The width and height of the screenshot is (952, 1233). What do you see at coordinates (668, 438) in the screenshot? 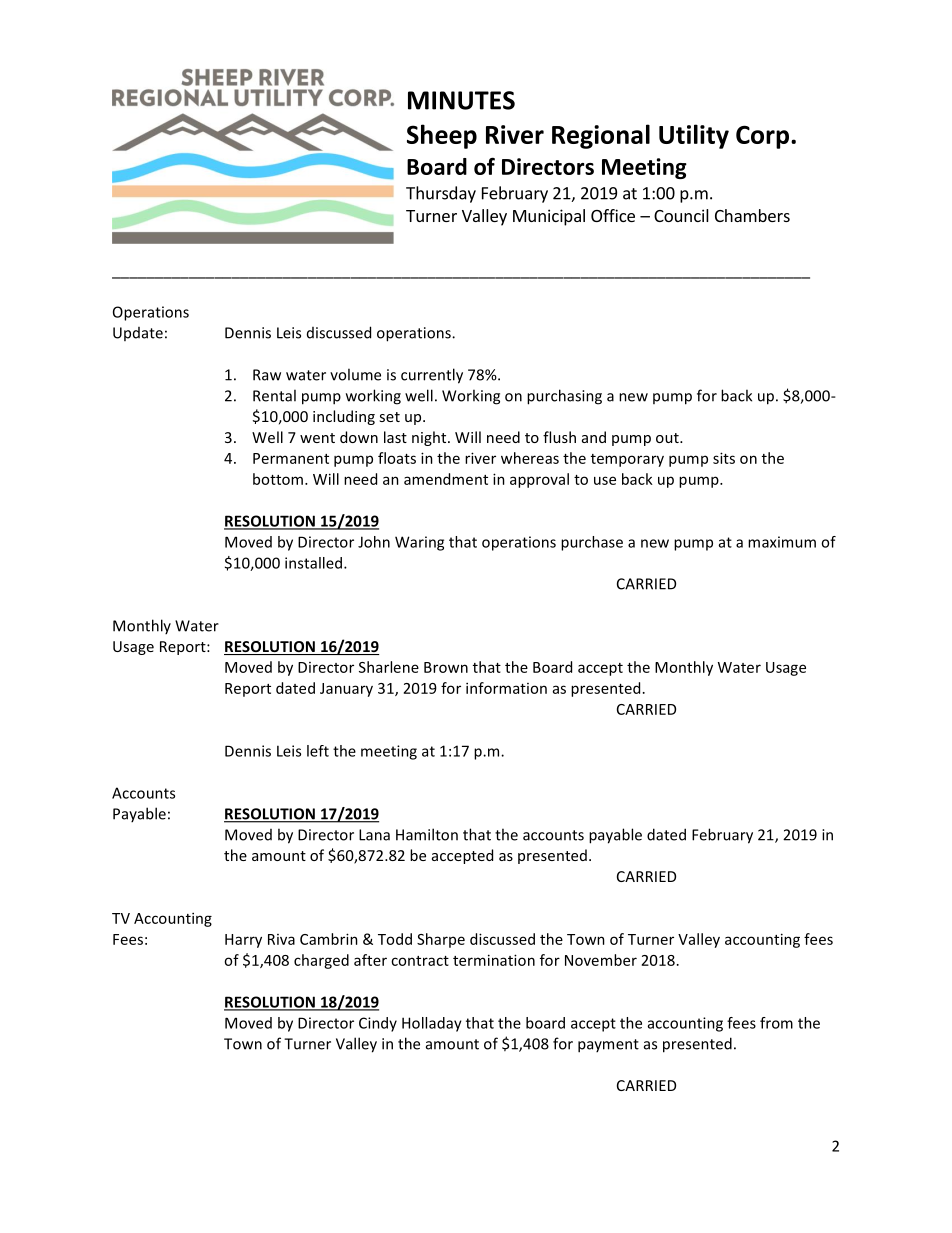
I see `out` at bounding box center [668, 438].
